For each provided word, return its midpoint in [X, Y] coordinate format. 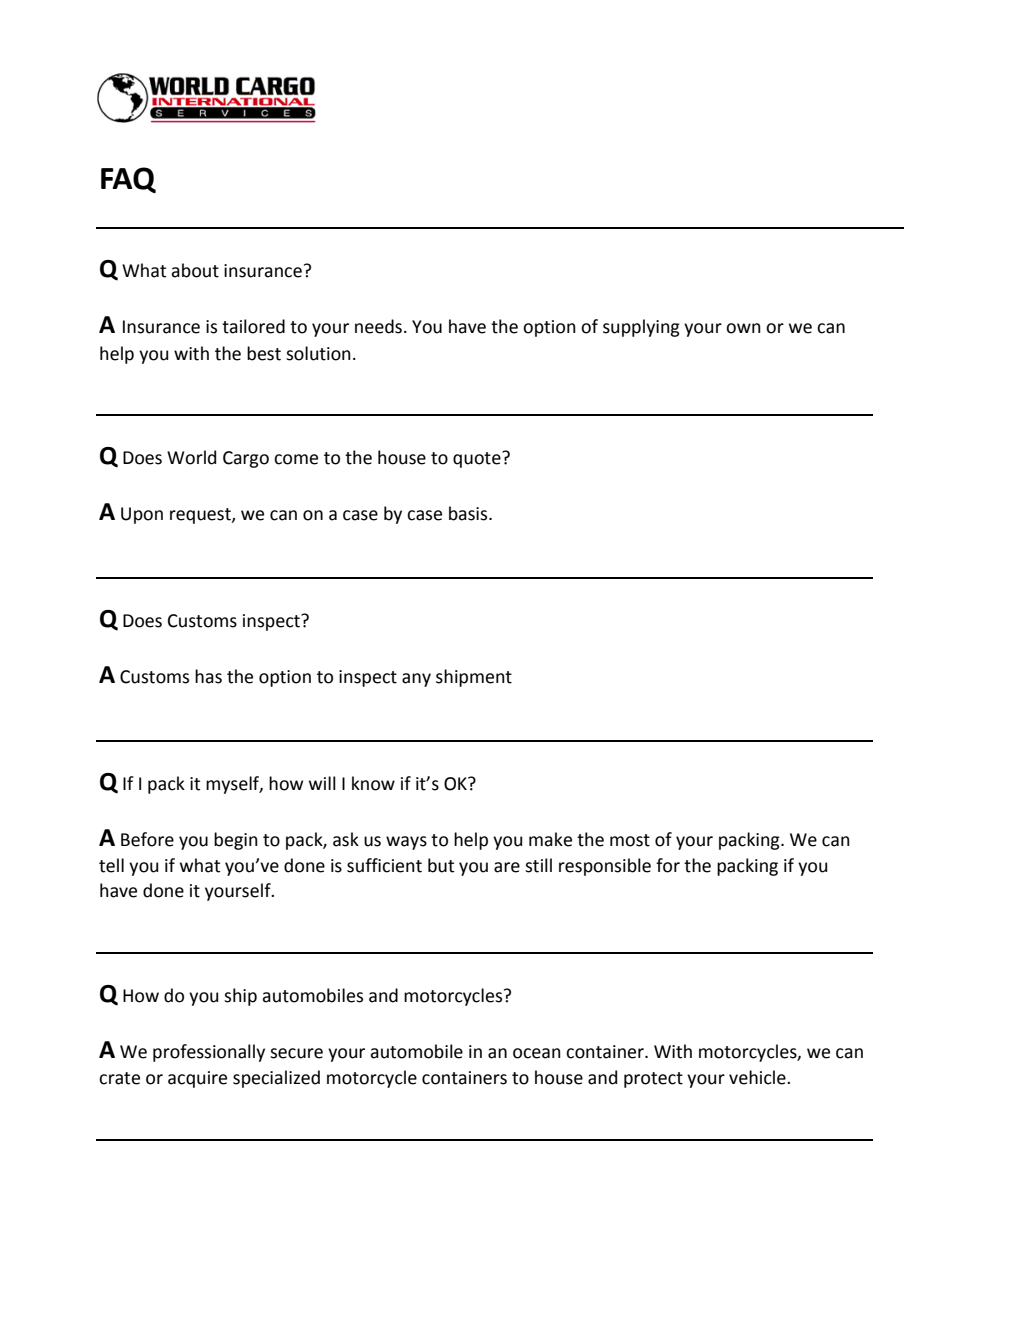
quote [478, 459]
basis [469, 513]
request [201, 516]
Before [147, 839]
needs [378, 326]
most [630, 840]
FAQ [128, 180]
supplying [641, 328]
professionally [209, 1053]
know [373, 783]
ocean [537, 1053]
